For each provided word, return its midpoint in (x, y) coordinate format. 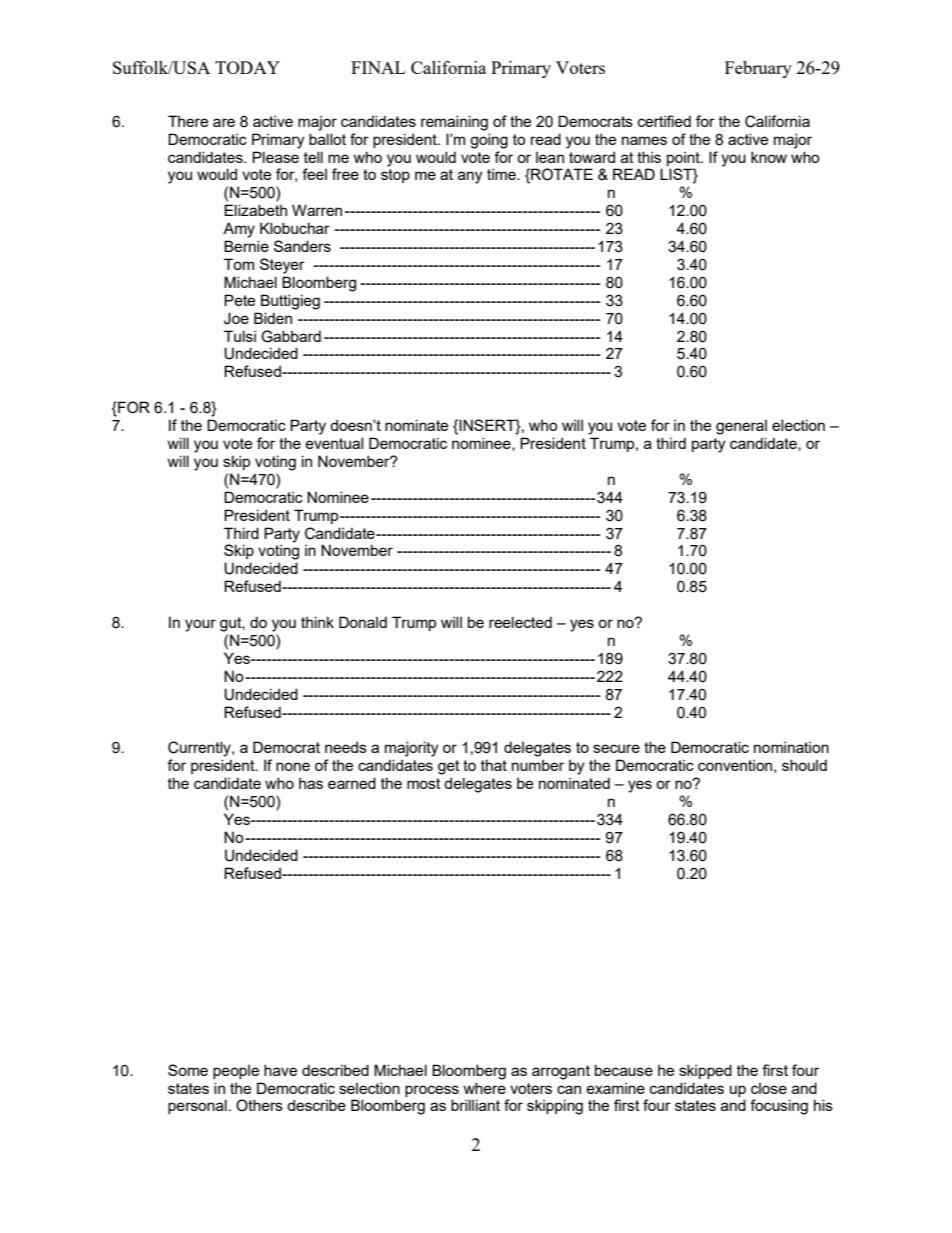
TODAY (247, 67)
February (758, 69)
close (769, 1088)
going (489, 141)
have (280, 1070)
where (485, 1088)
